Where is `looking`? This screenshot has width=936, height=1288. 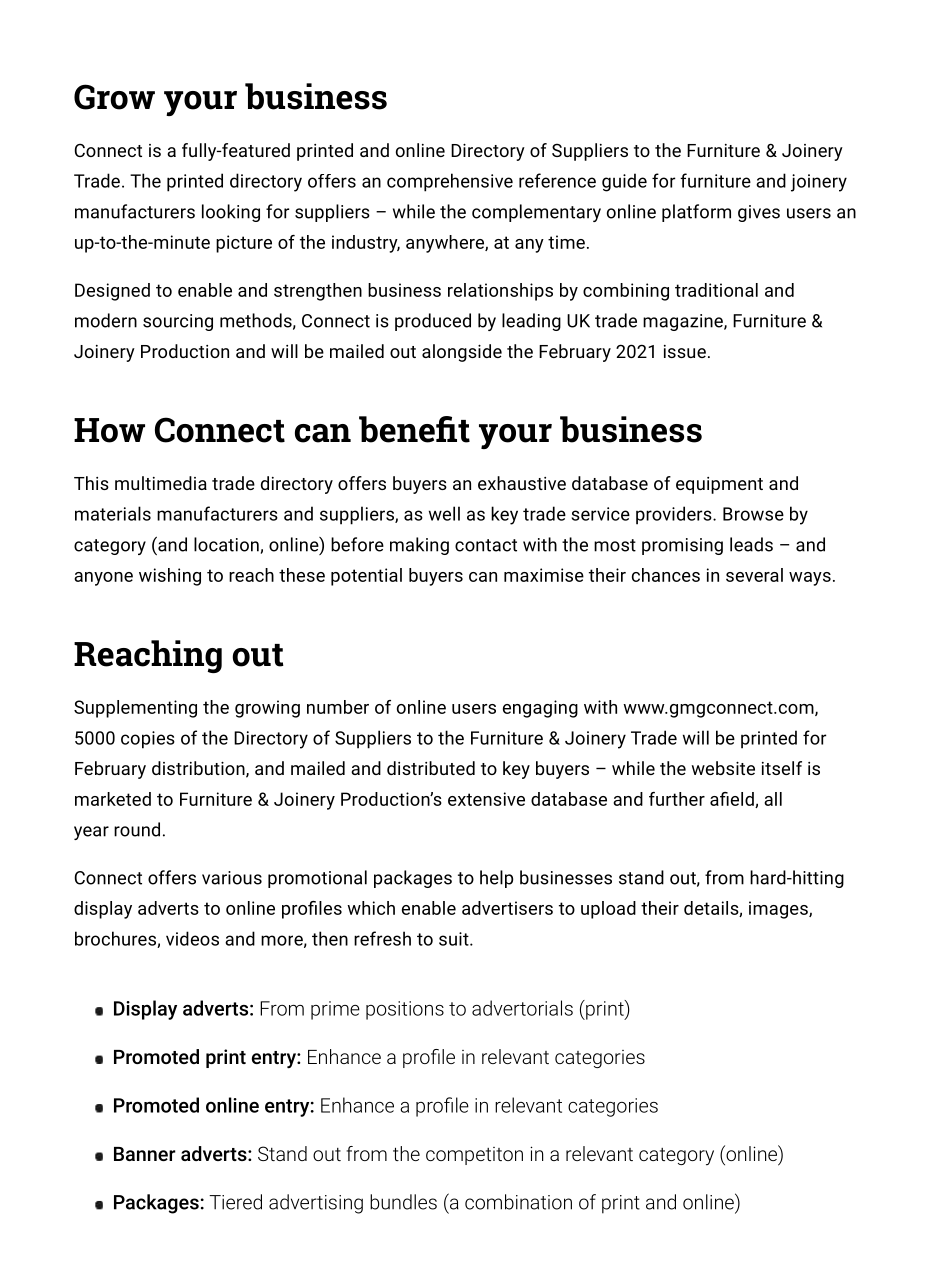 looking is located at coordinates (231, 213).
